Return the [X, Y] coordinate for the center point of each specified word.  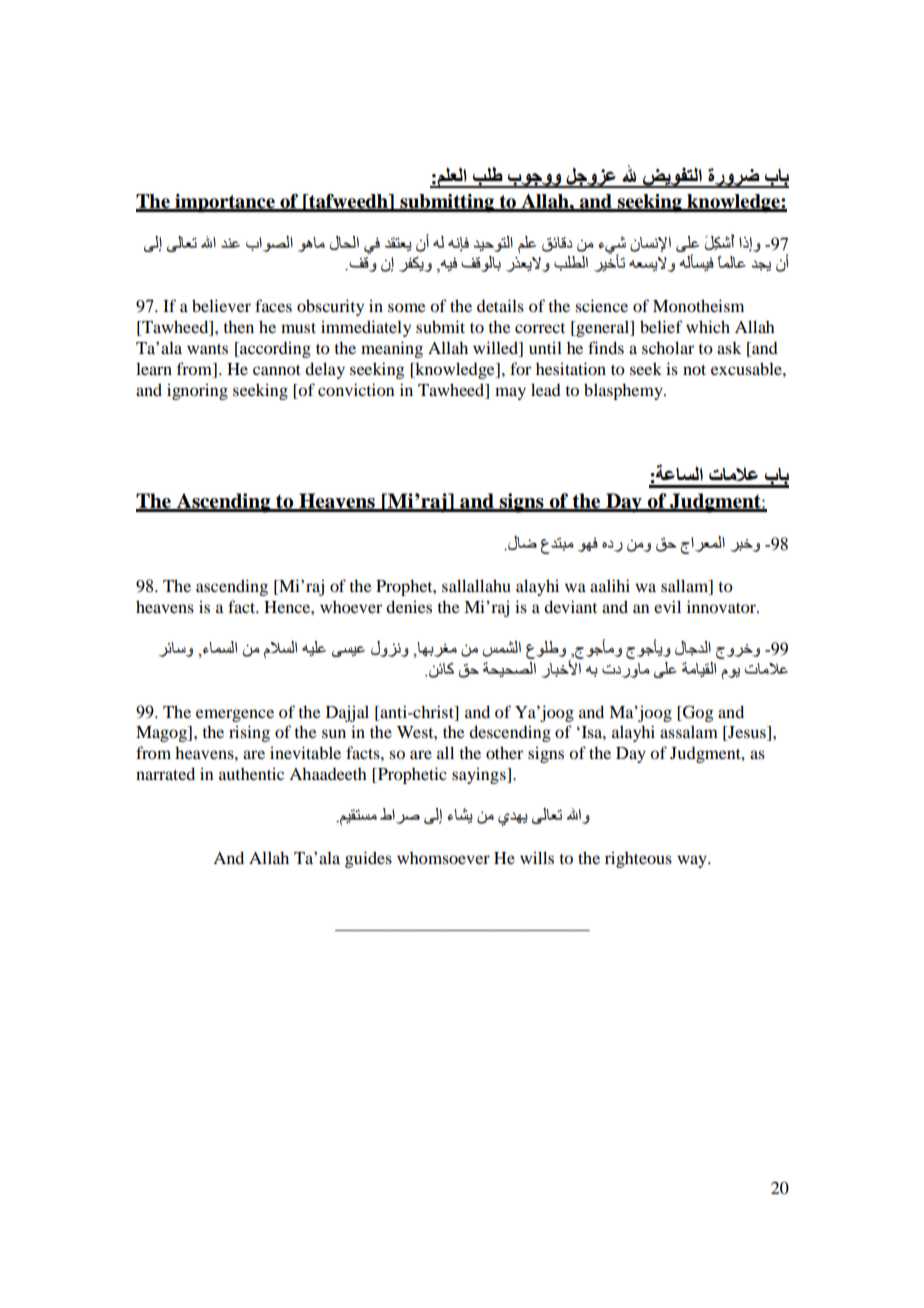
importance [225, 203]
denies [409, 606]
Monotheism [698, 305]
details [500, 305]
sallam [686, 585]
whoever [351, 607]
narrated [165, 773]
